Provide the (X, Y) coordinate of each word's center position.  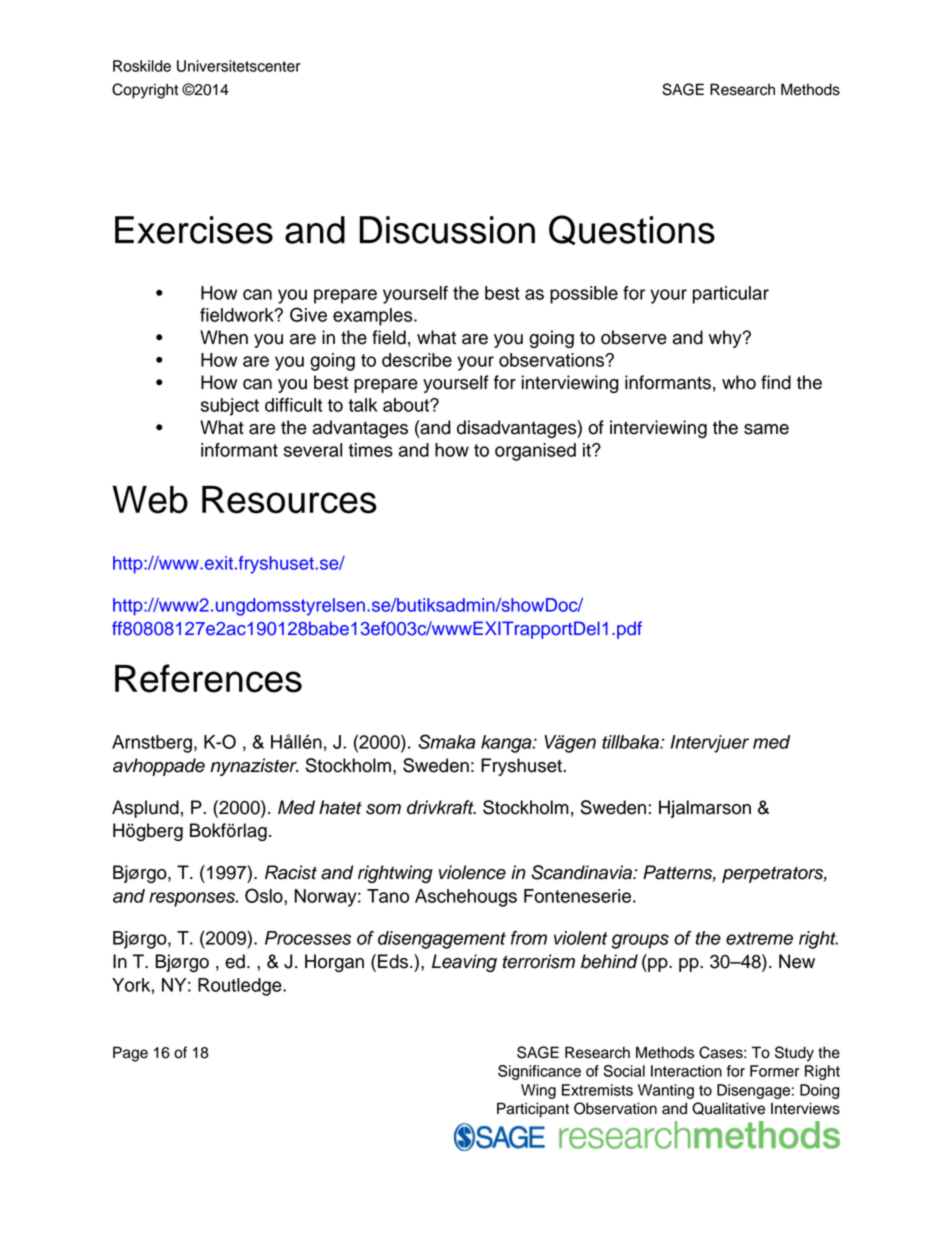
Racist (291, 872)
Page (130, 1054)
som (383, 809)
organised (535, 452)
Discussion (447, 230)
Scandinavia (582, 872)
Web (150, 500)
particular (731, 295)
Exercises (194, 230)
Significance (539, 1072)
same (766, 429)
